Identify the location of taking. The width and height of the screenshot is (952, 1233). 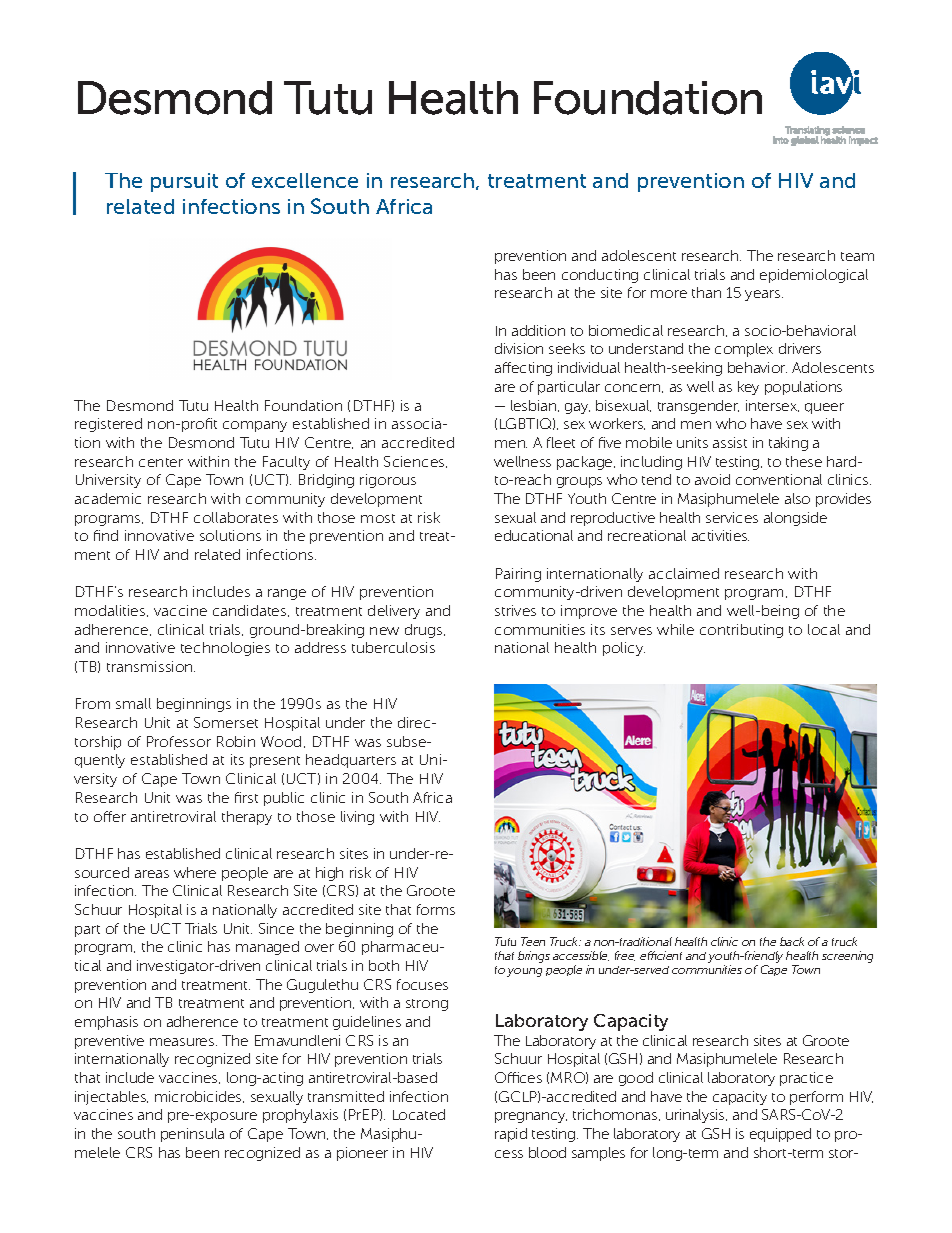
(788, 444).
